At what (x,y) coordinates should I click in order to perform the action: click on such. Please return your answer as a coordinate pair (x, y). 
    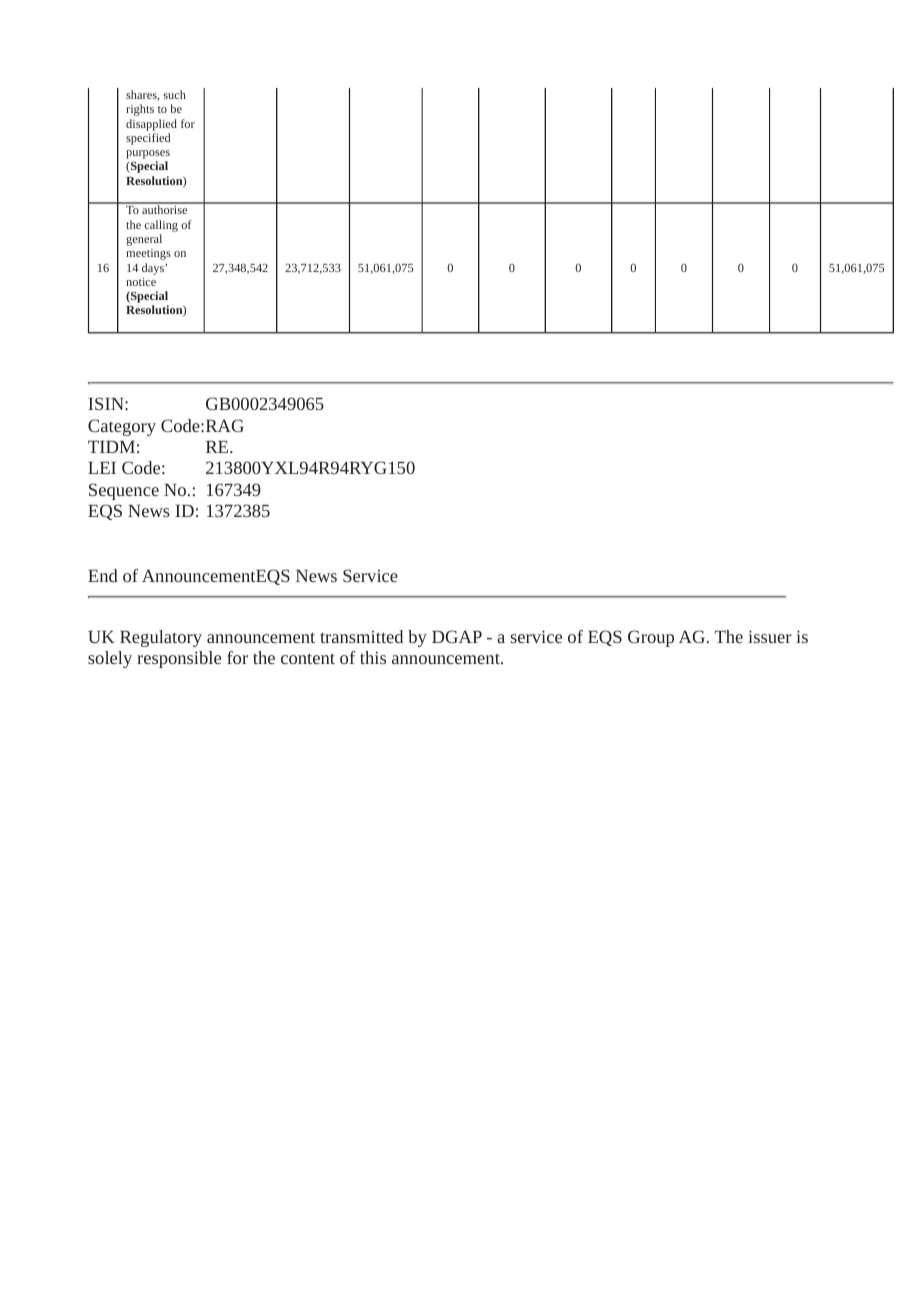
    Looking at the image, I should click on (175, 94).
